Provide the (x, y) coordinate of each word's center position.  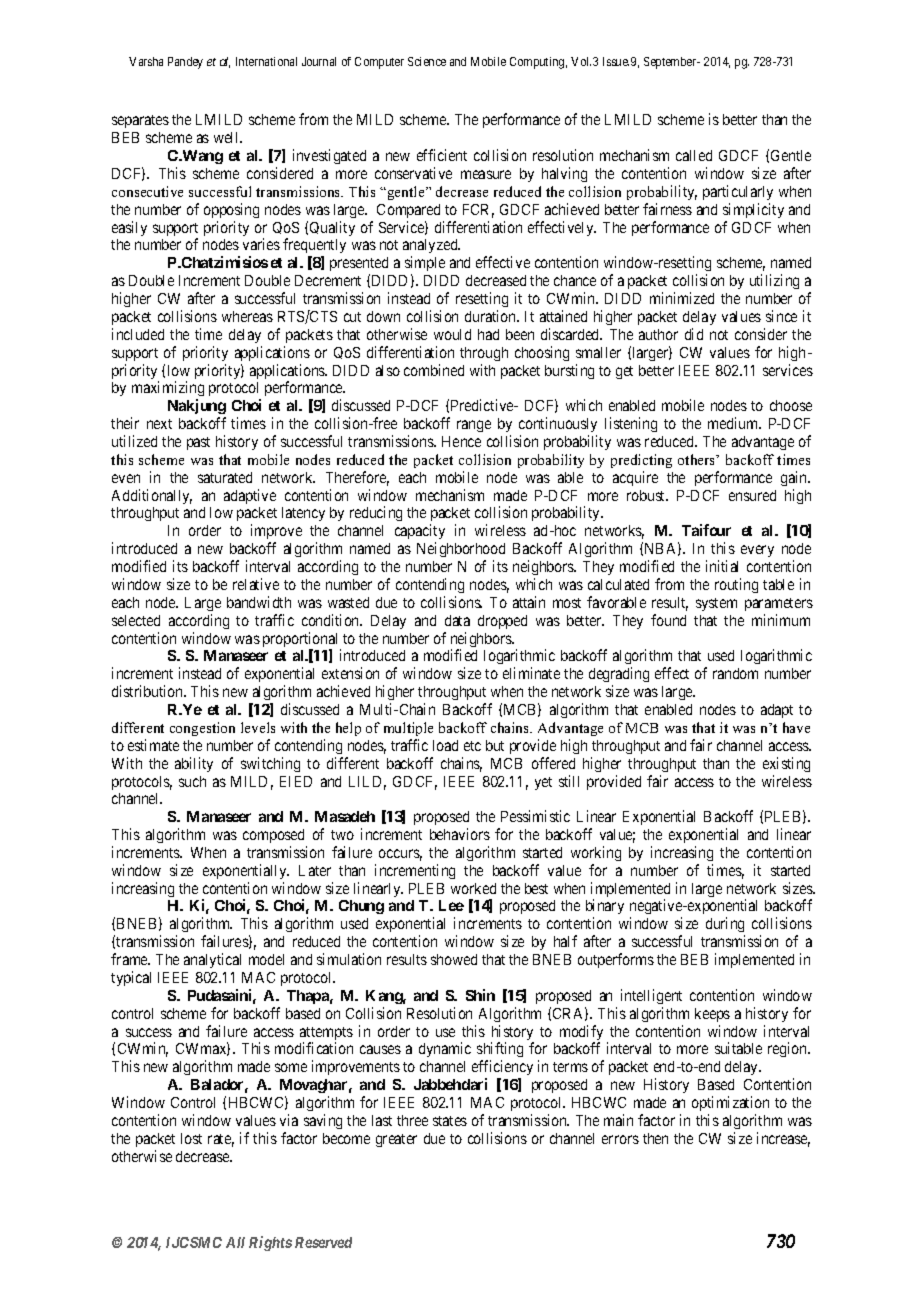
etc (472, 746)
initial (722, 566)
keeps (712, 1015)
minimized (682, 298)
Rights (270, 1243)
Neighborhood (461, 551)
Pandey (185, 63)
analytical (212, 960)
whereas (247, 316)
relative (256, 584)
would (452, 334)
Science (427, 61)
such (192, 781)
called (694, 155)
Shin (480, 995)
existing (786, 764)
